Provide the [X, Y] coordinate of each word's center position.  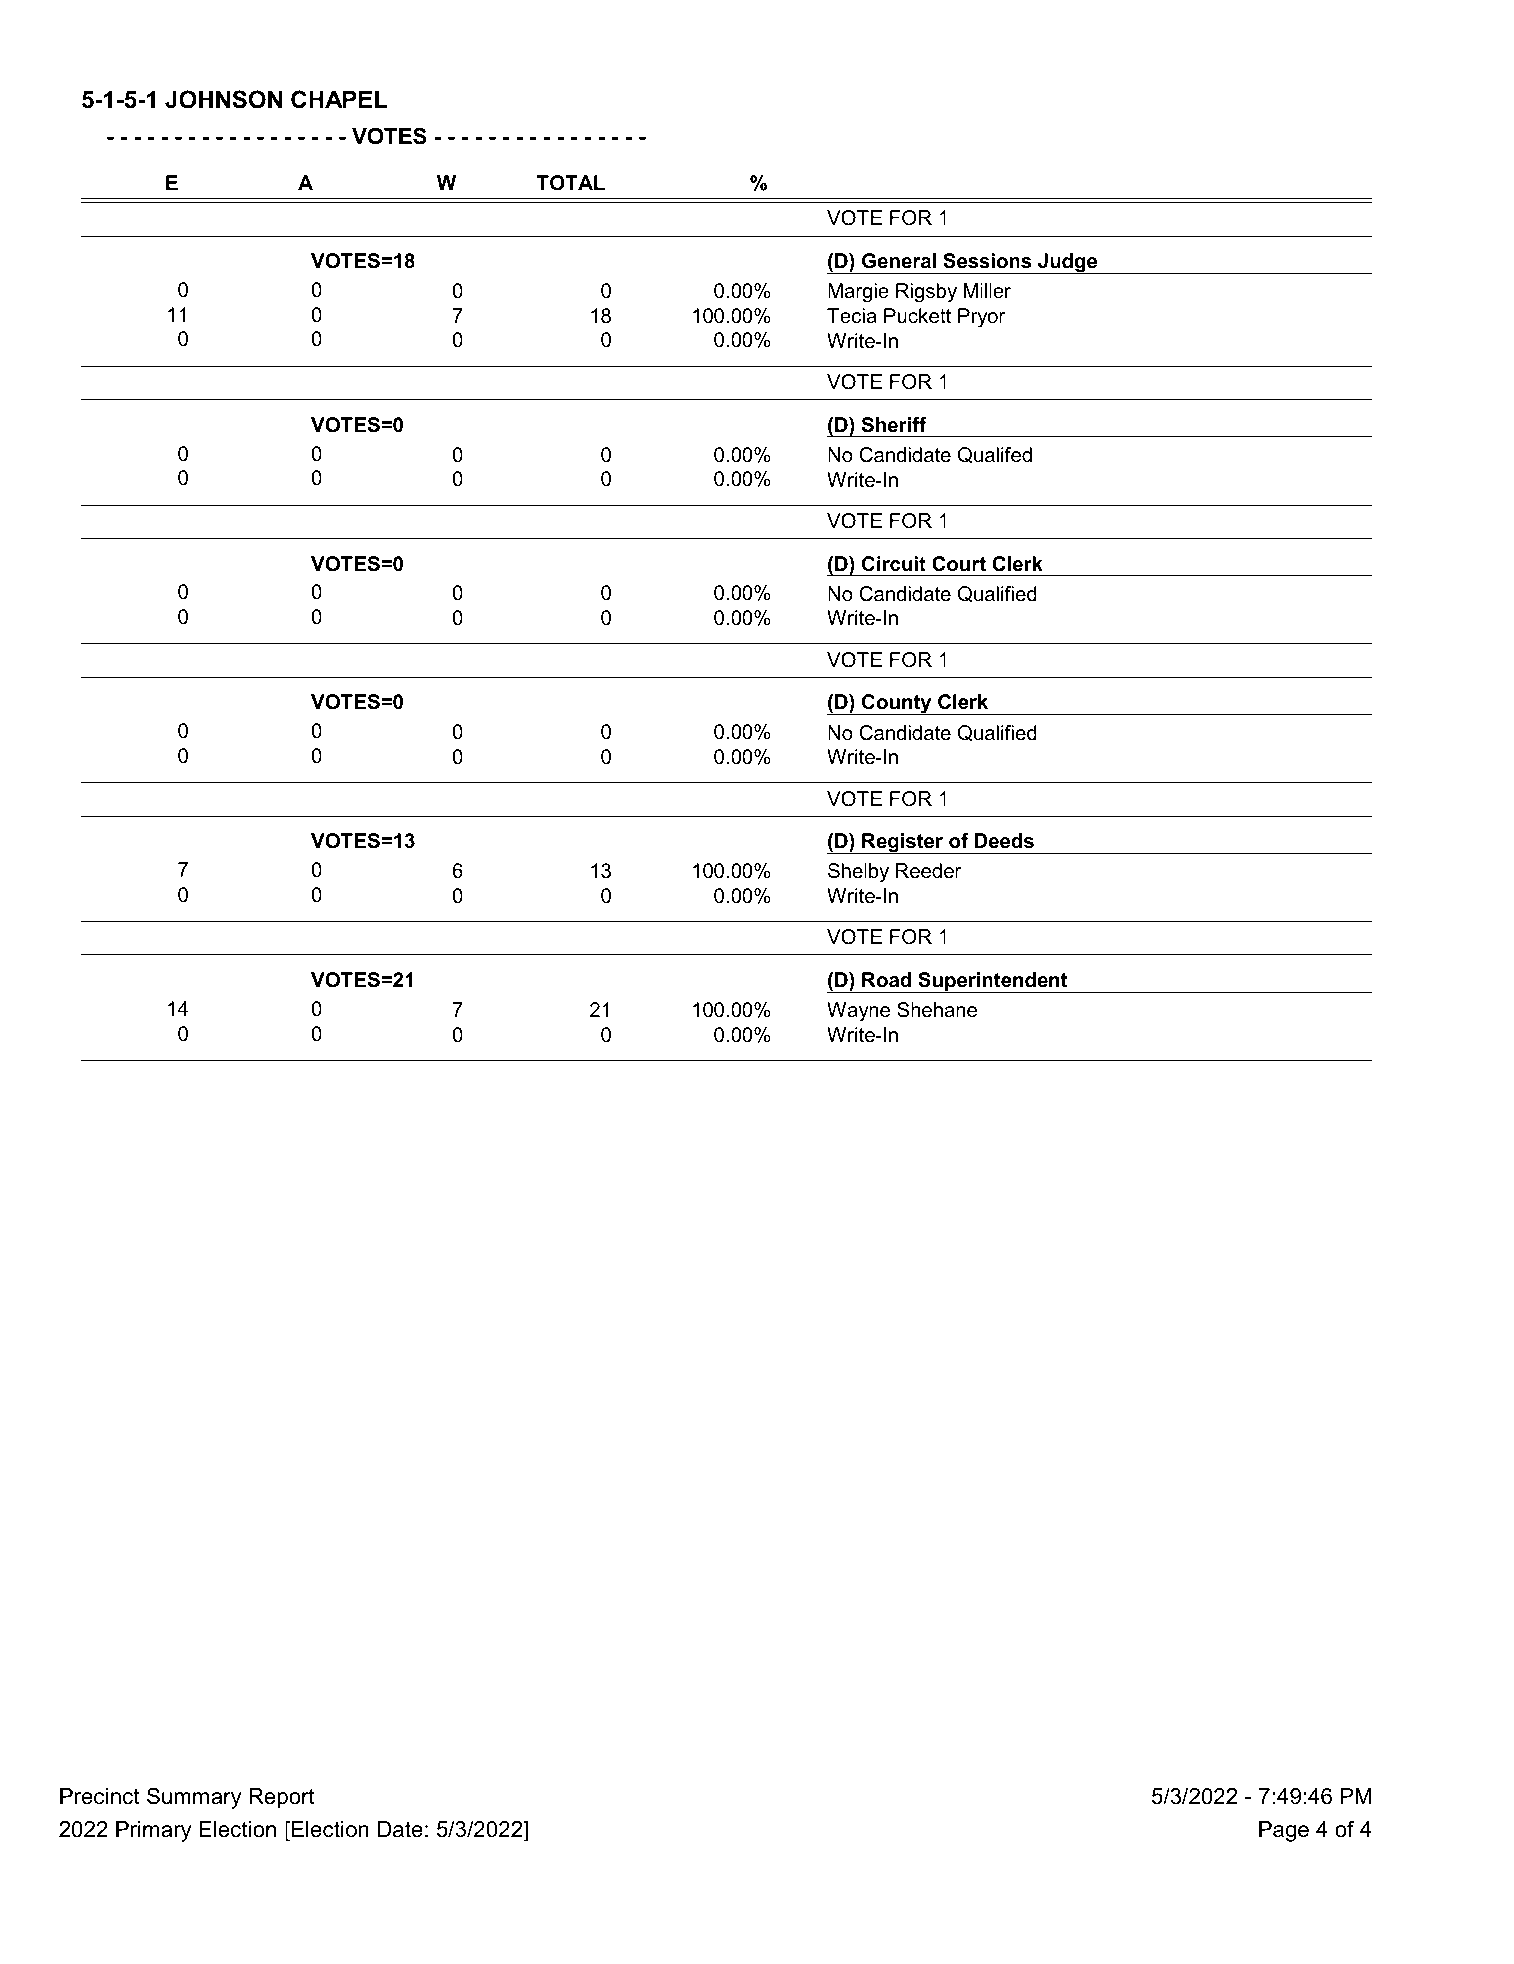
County [897, 704]
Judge [1068, 263]
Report [282, 1798]
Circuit [894, 564]
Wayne [858, 1012]
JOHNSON [223, 99]
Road [886, 980]
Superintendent [993, 982]
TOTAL [571, 183]
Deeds [1004, 841]
